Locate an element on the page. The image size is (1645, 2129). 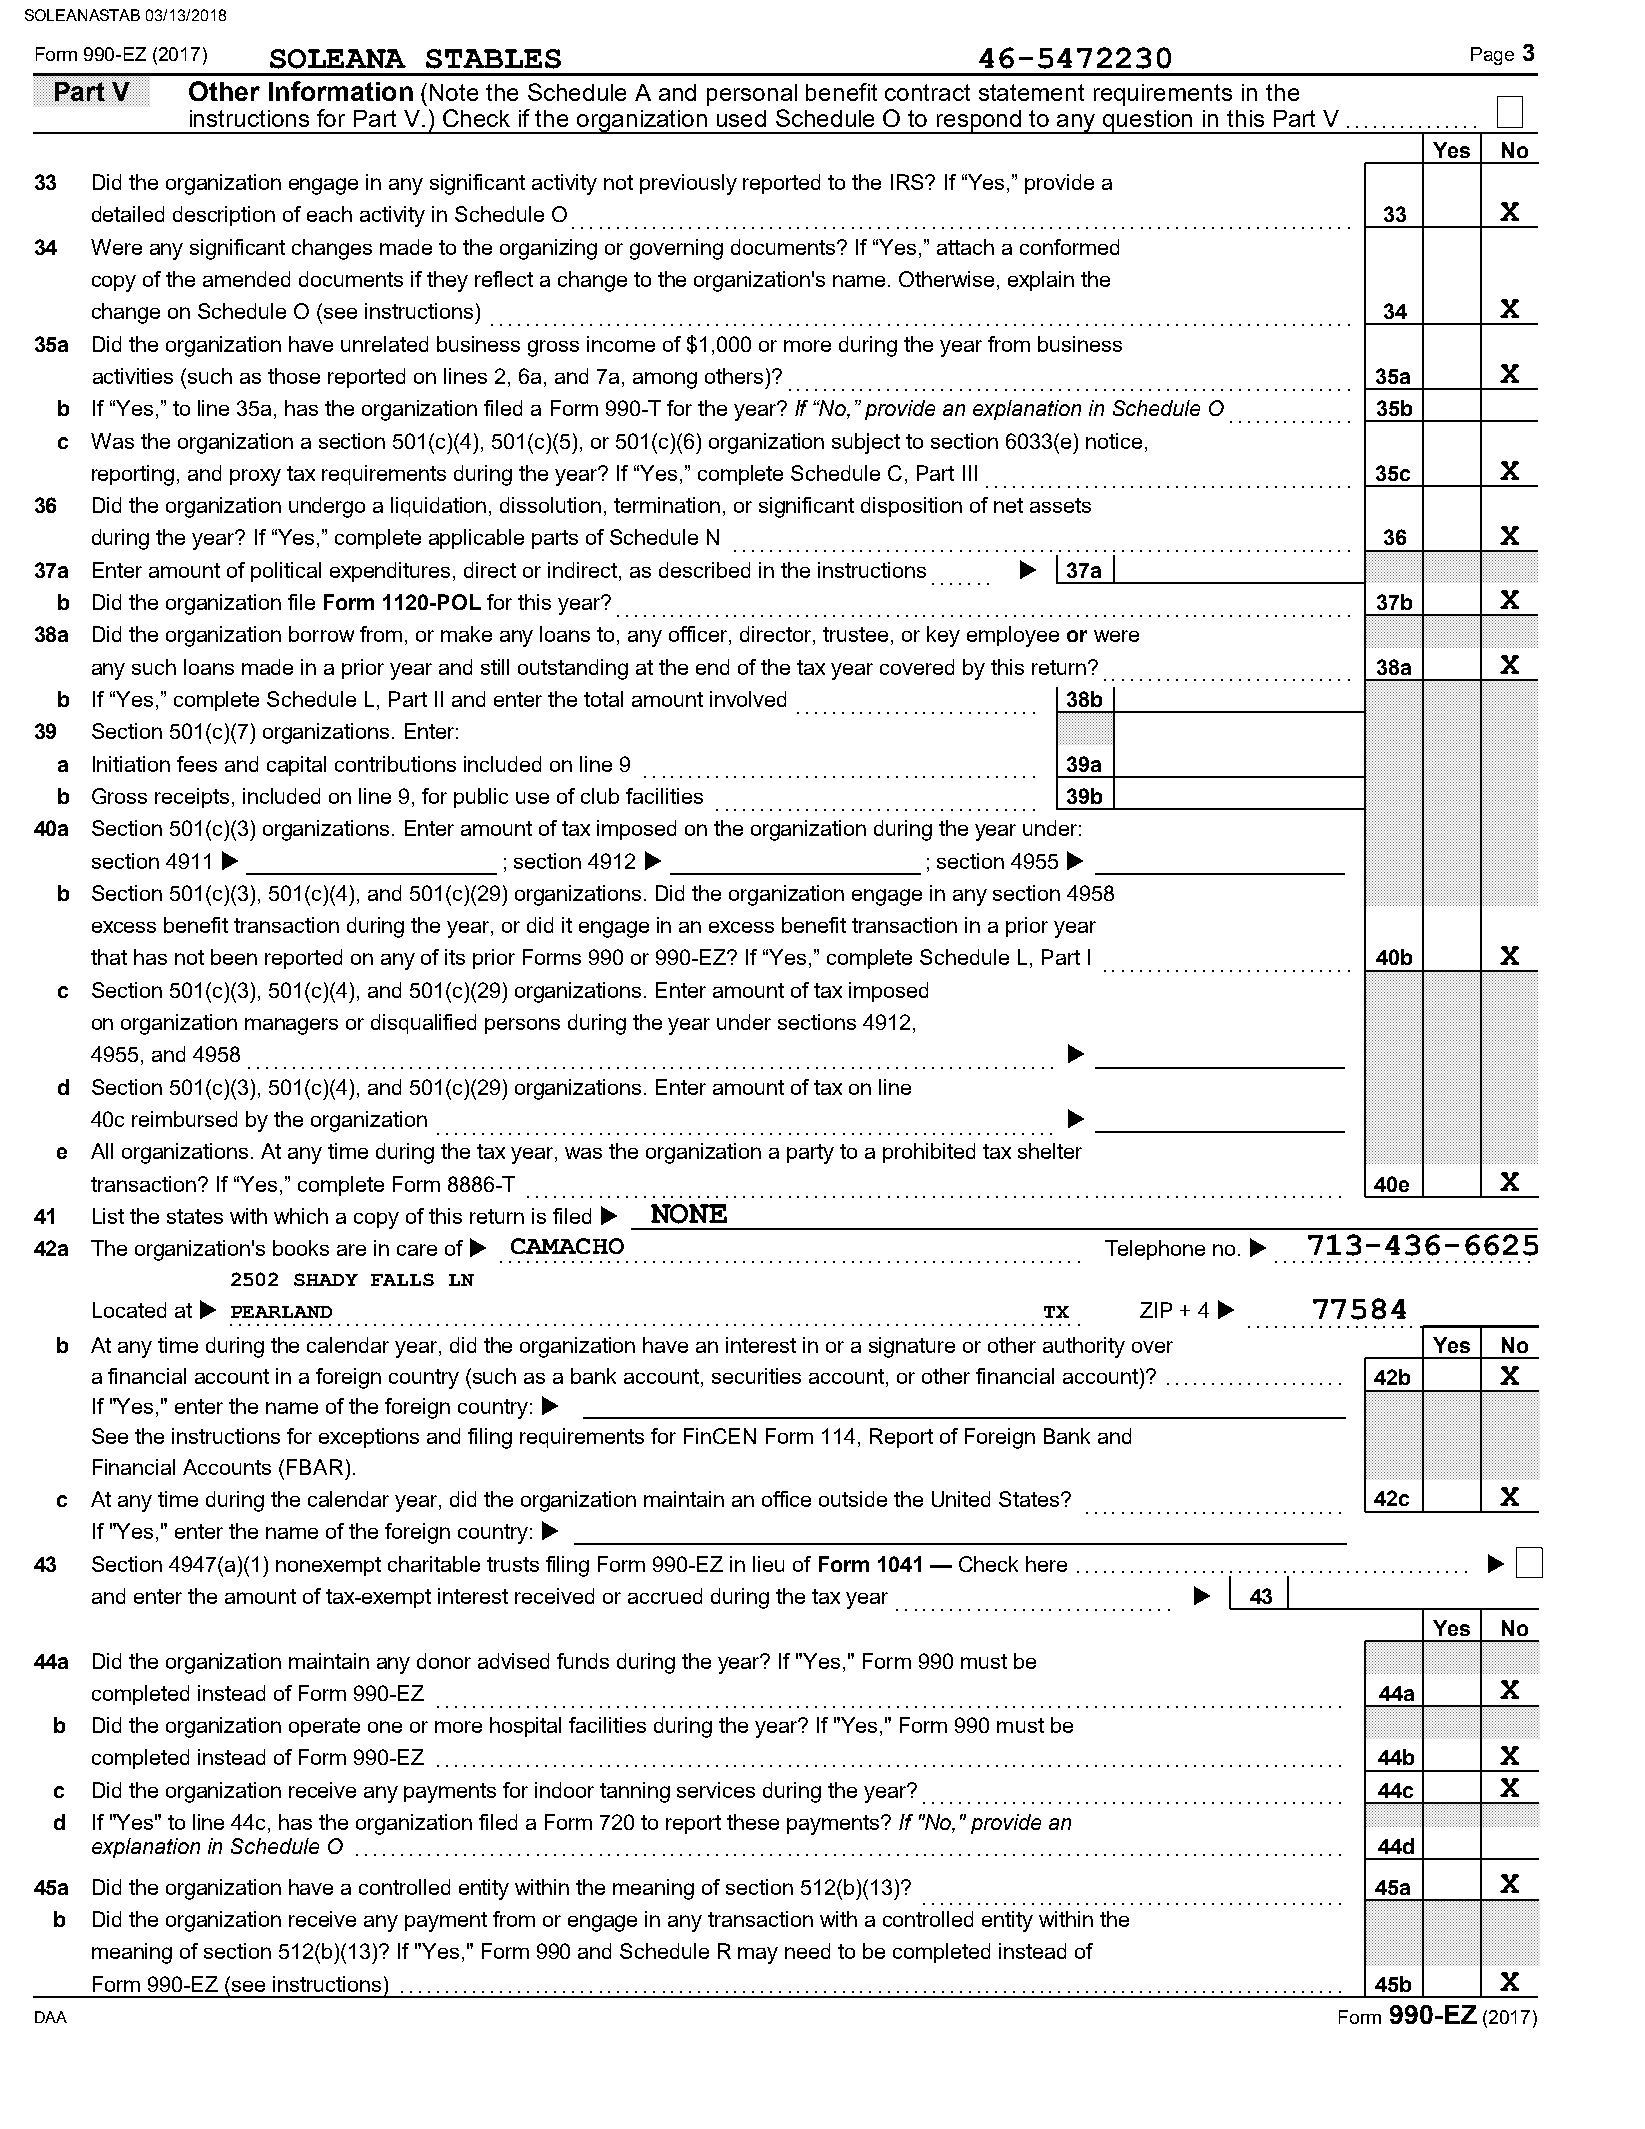
prohibited is located at coordinates (929, 1153).
